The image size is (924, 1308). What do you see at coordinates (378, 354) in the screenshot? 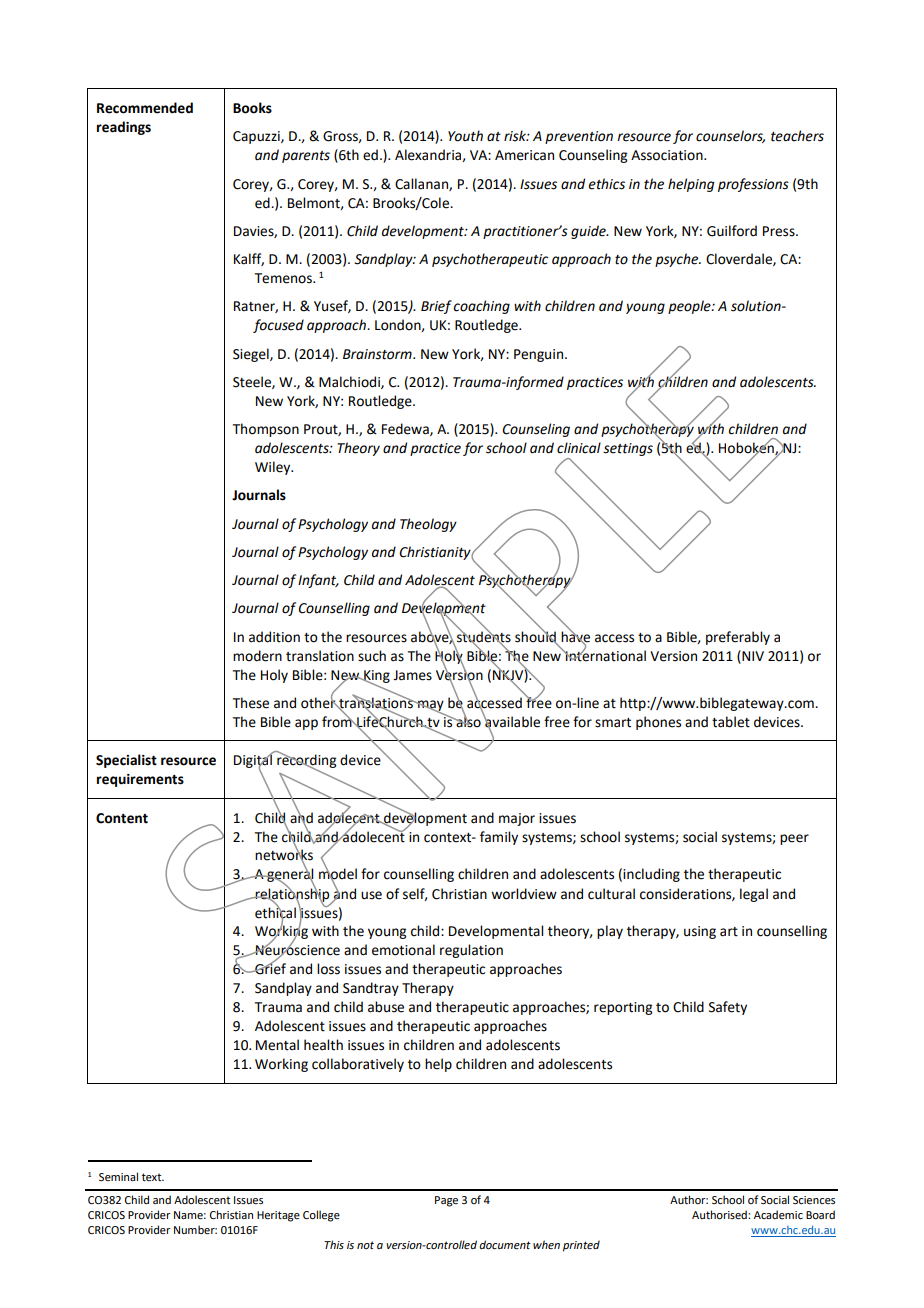
I see `Brainstorm` at bounding box center [378, 354].
